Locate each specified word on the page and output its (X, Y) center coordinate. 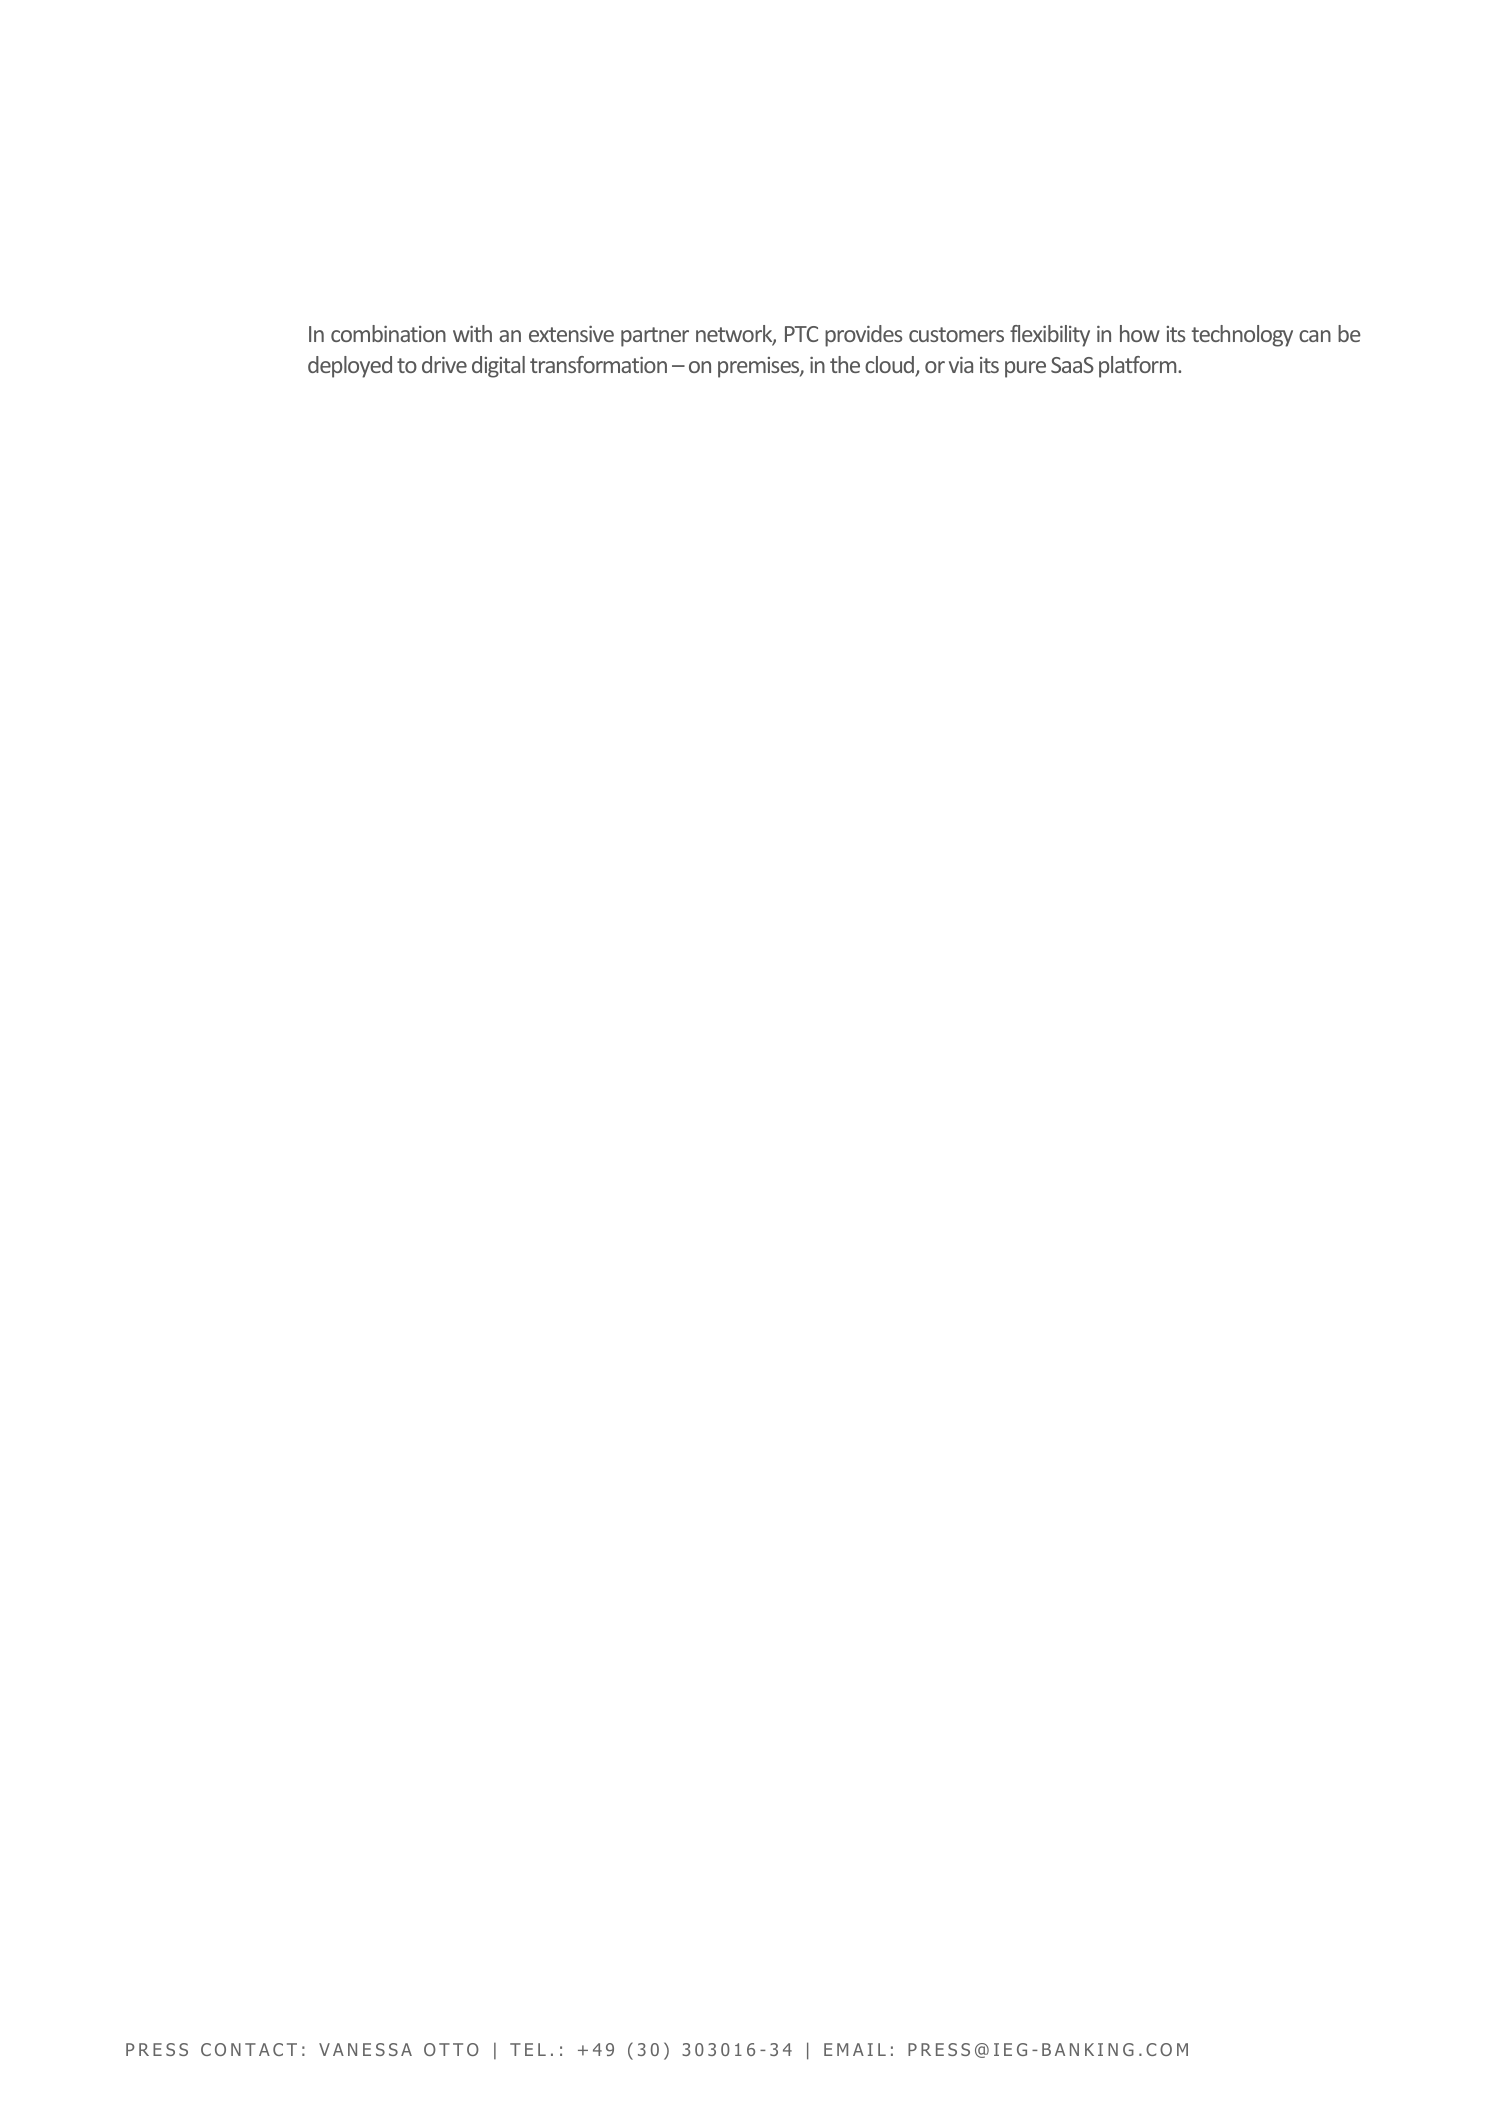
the (845, 364)
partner (655, 337)
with (472, 333)
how (1140, 333)
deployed (350, 367)
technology (1242, 336)
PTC (801, 334)
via (961, 365)
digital (498, 367)
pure (1025, 369)
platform (1139, 367)
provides (863, 336)
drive (444, 364)
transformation (598, 364)
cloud (890, 366)
